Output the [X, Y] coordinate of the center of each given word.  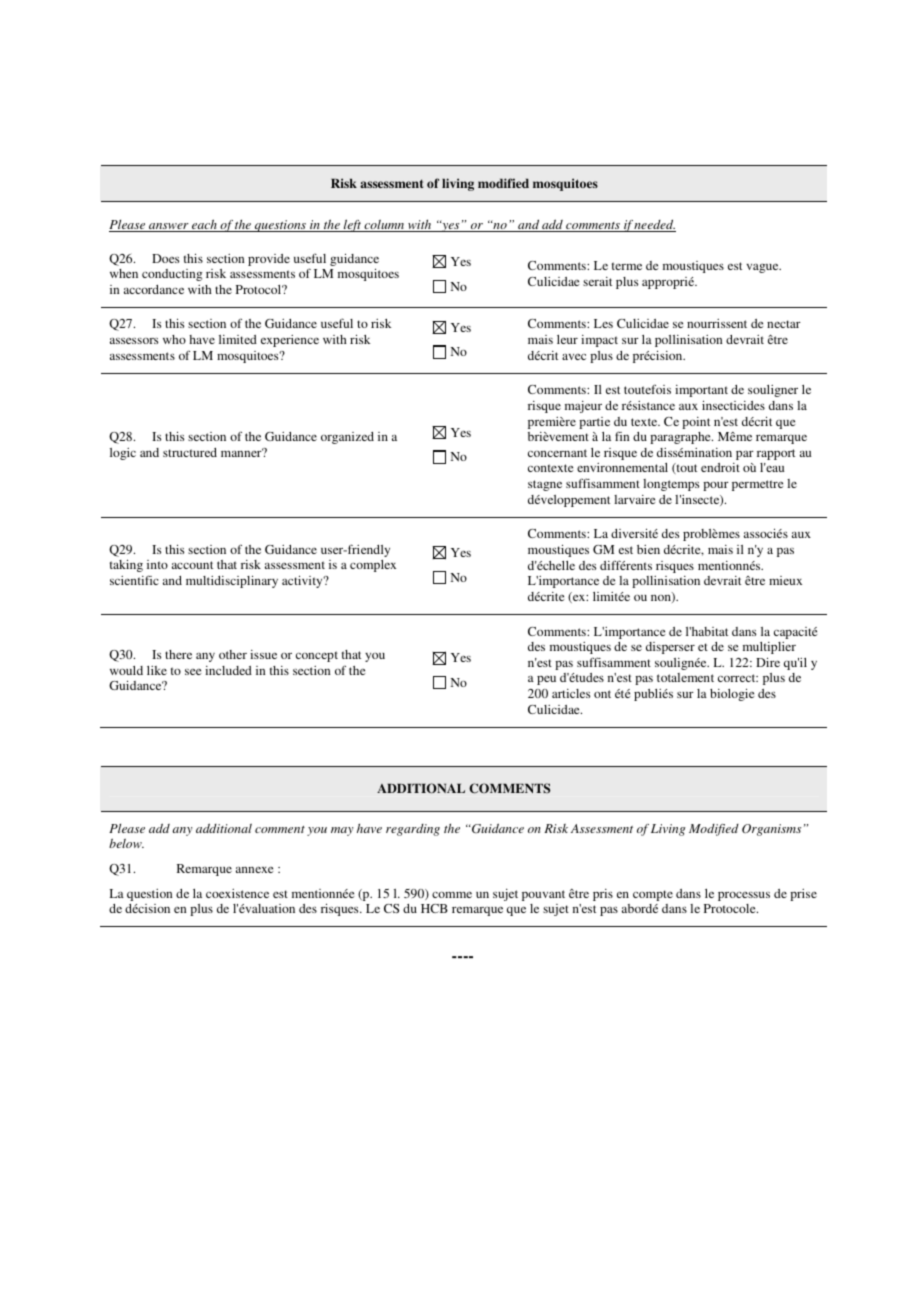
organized [347, 438]
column [384, 226]
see [193, 672]
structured [190, 452]
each [204, 225]
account [192, 565]
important [701, 391]
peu [546, 680]
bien [648, 549]
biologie [732, 695]
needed [654, 226]
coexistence [237, 893]
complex [373, 566]
